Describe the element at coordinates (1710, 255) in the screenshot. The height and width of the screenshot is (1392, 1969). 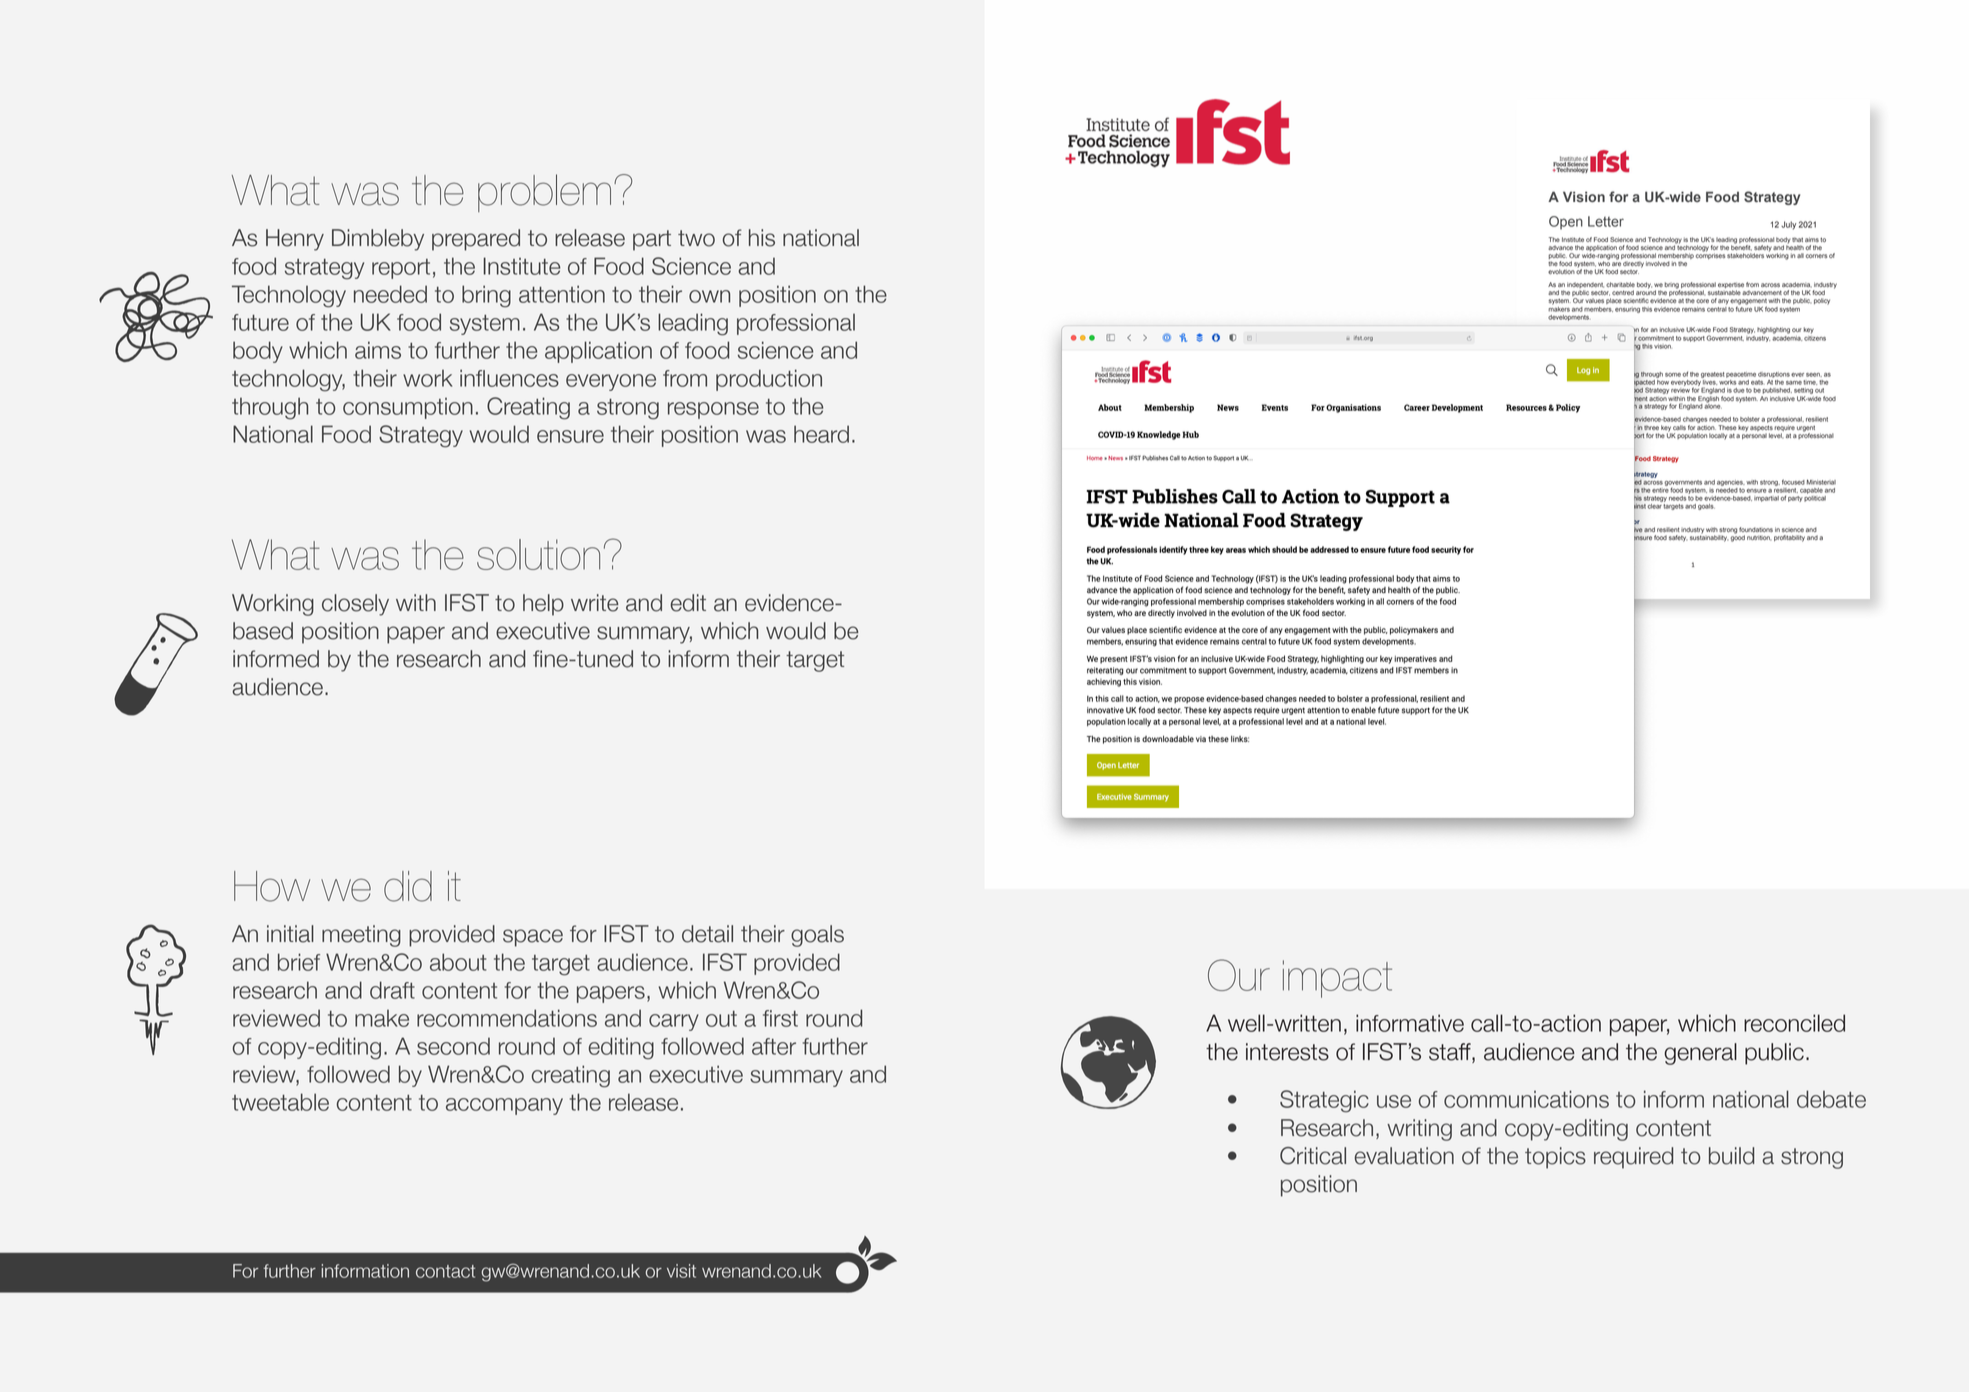
I see `comprises` at that location.
